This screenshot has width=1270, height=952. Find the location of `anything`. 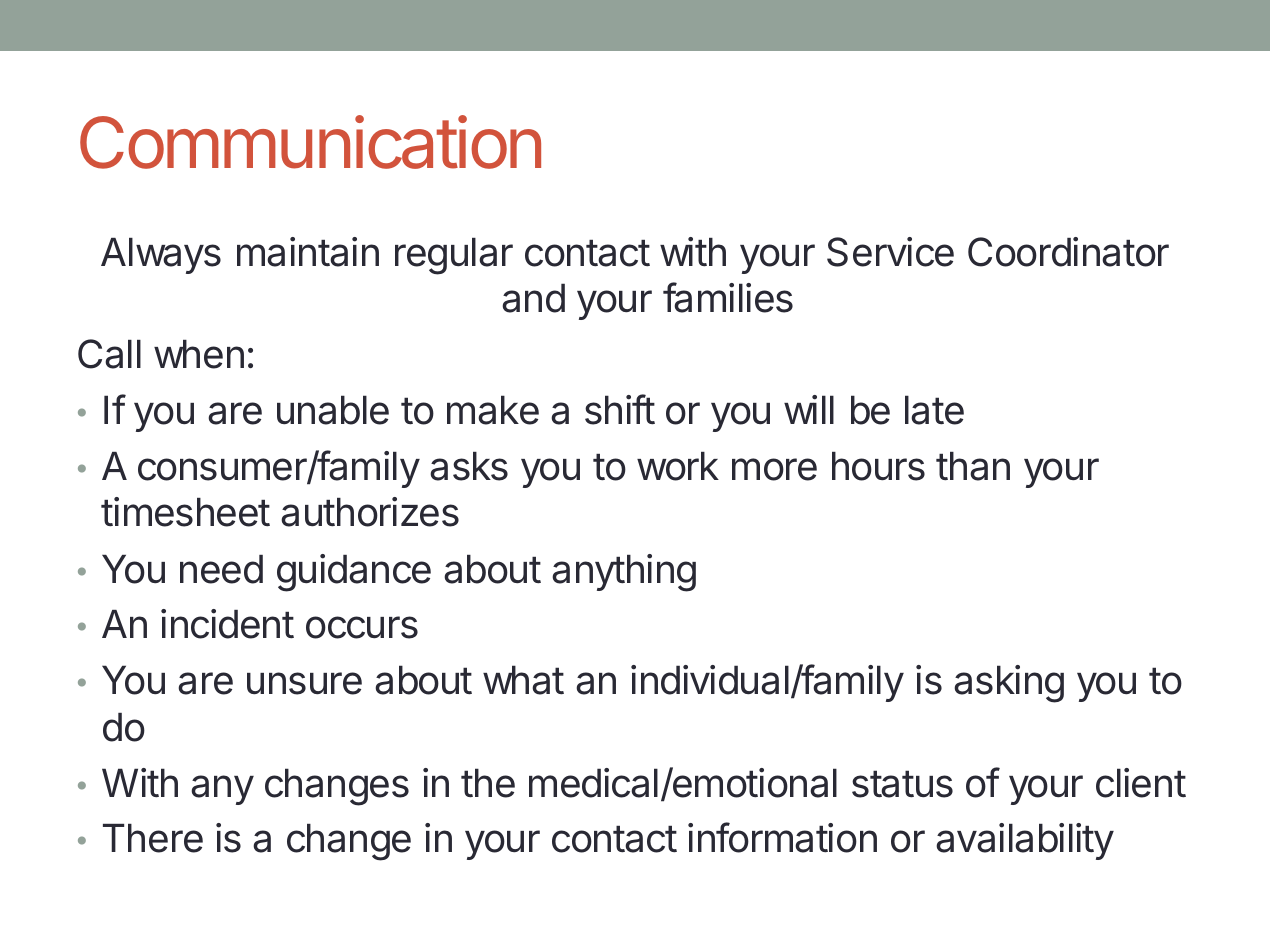

anything is located at coordinates (624, 573).
